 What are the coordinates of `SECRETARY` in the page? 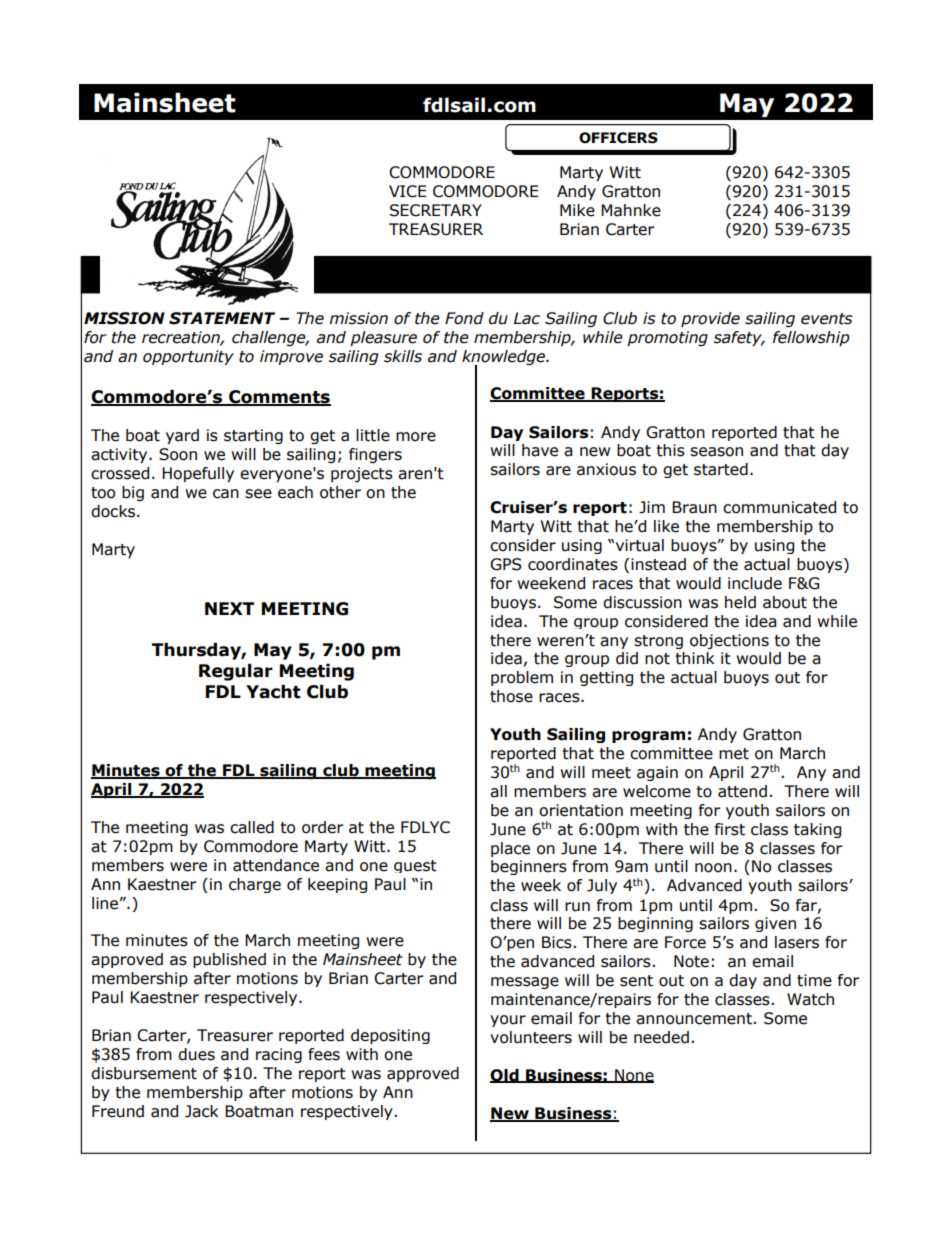 It's located at (436, 210).
